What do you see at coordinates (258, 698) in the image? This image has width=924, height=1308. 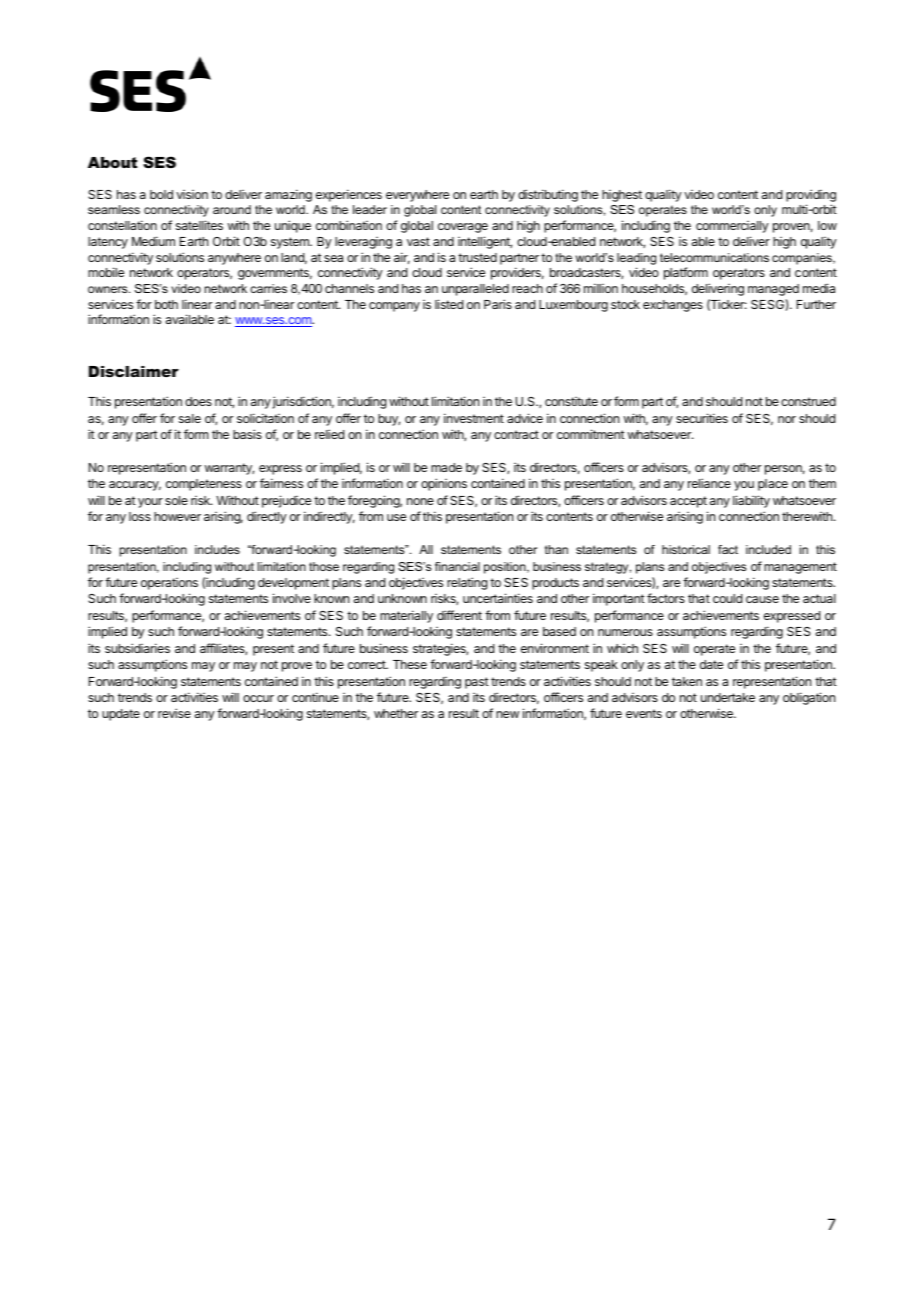 I see `occur` at bounding box center [258, 698].
